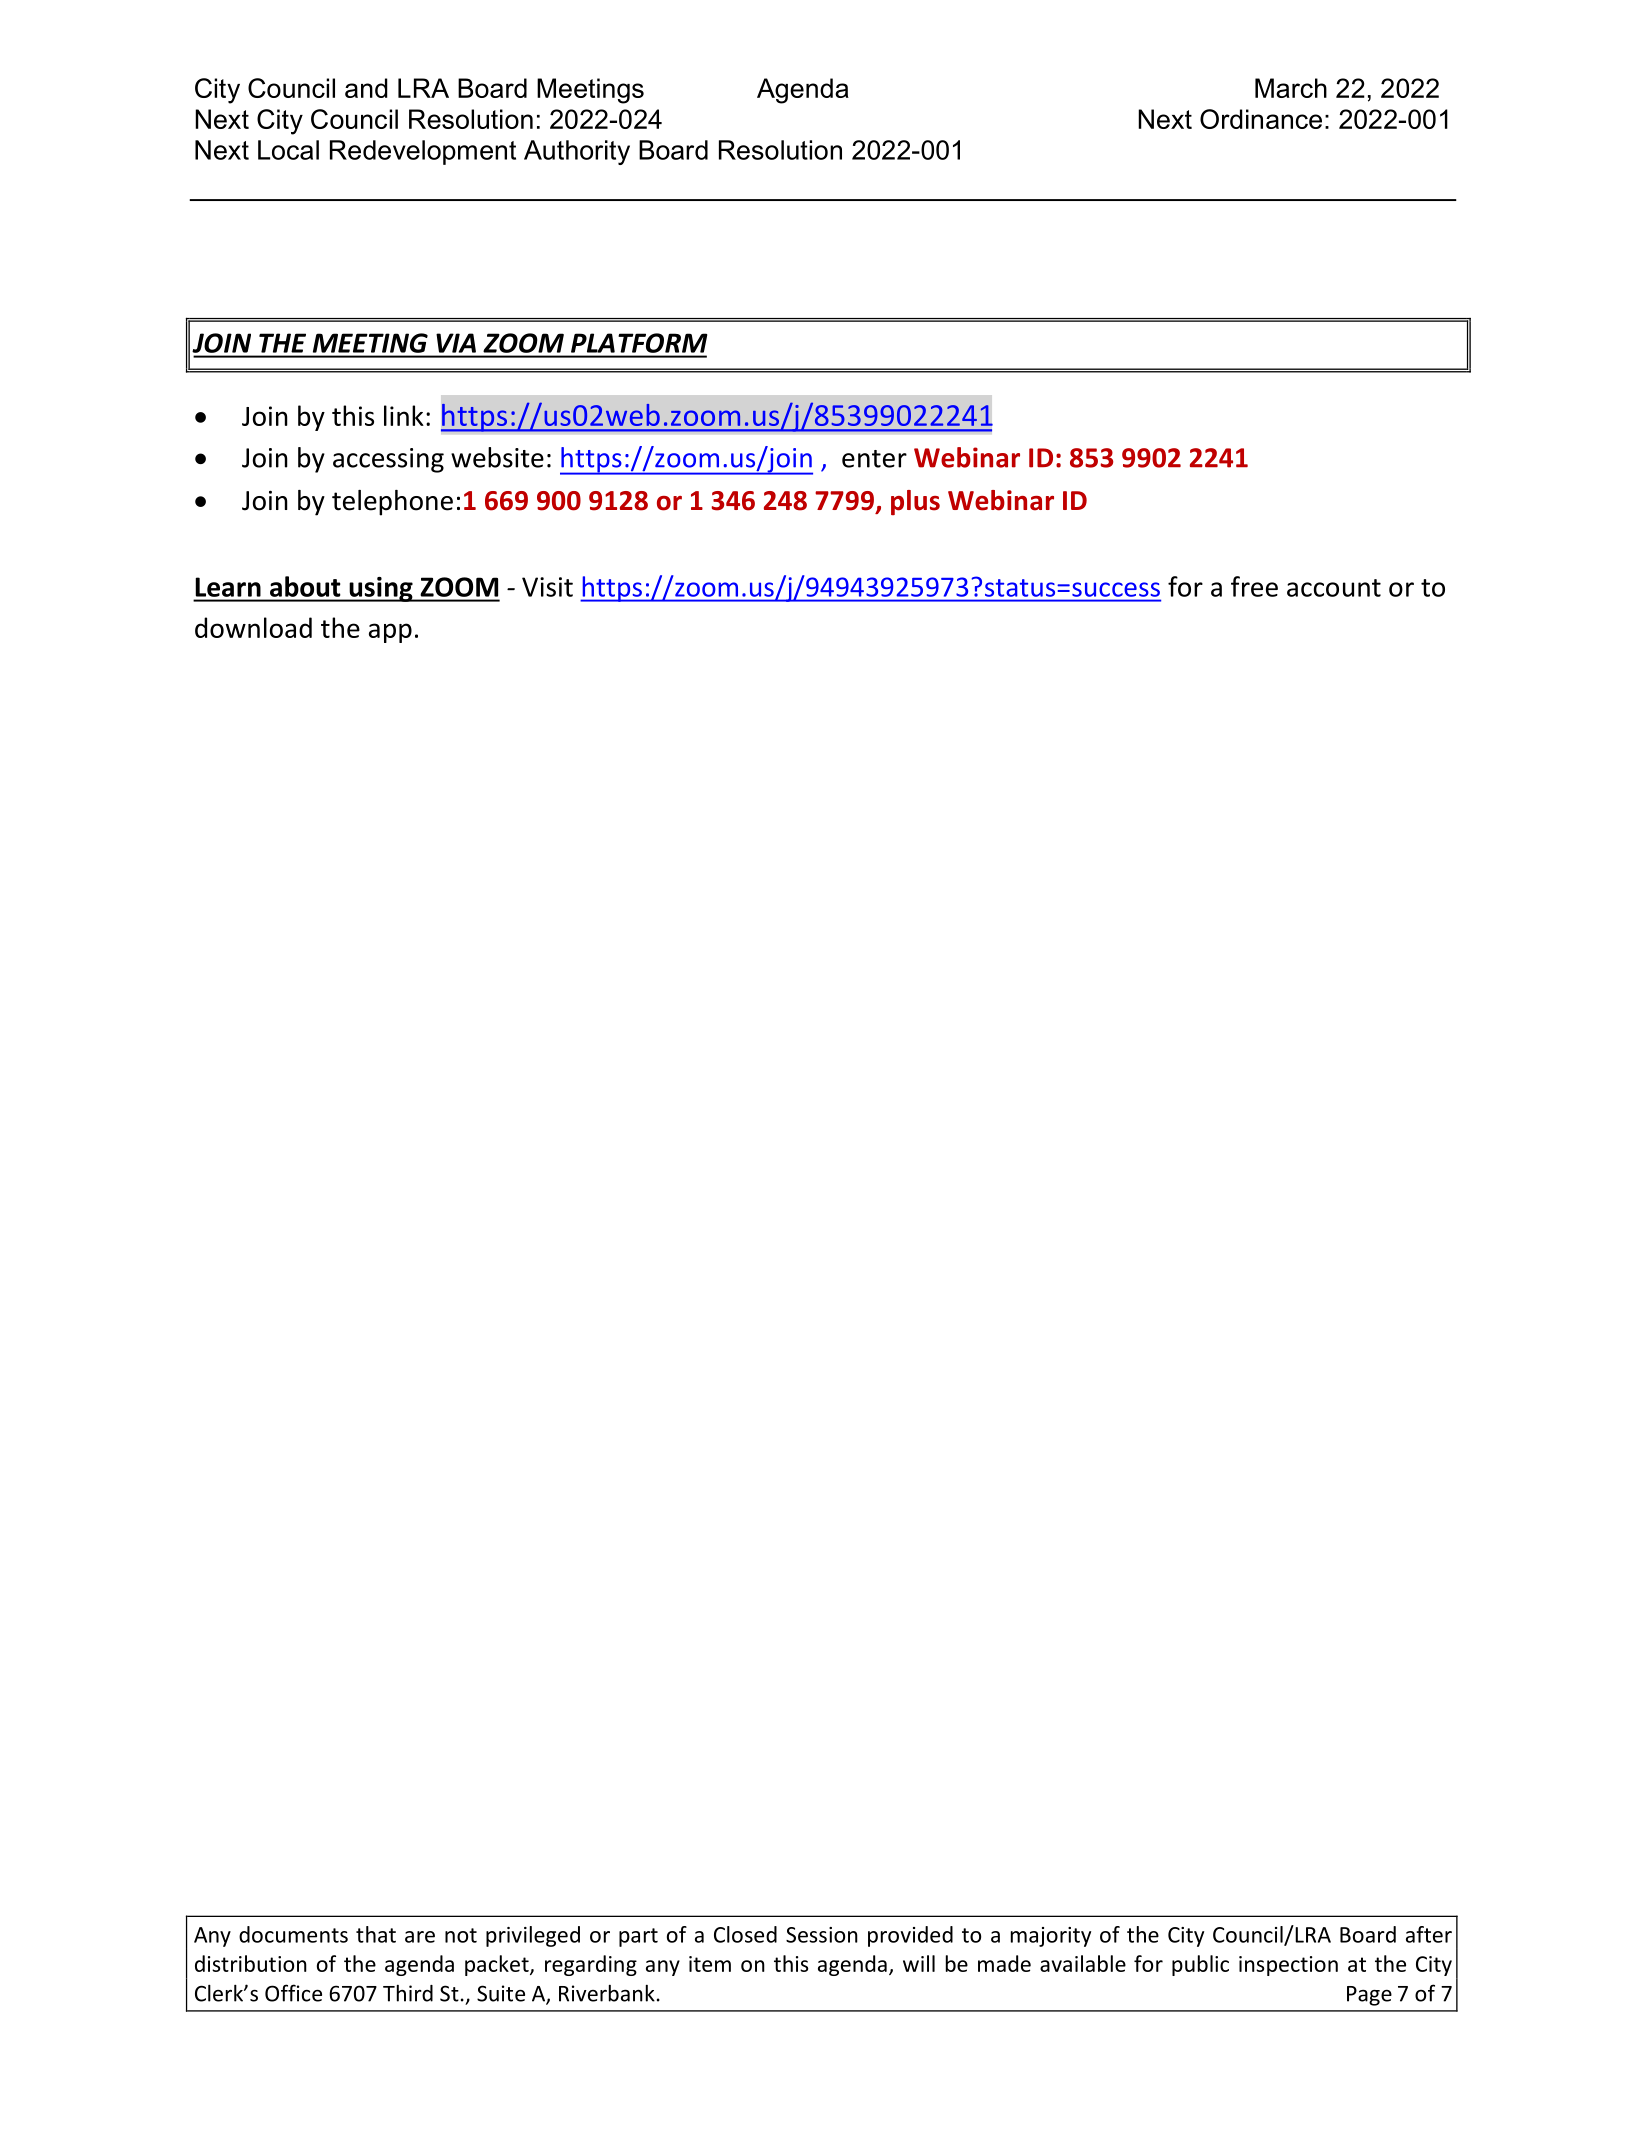 Image resolution: width=1646 pixels, height=2130 pixels. I want to click on Session, so click(822, 1935).
